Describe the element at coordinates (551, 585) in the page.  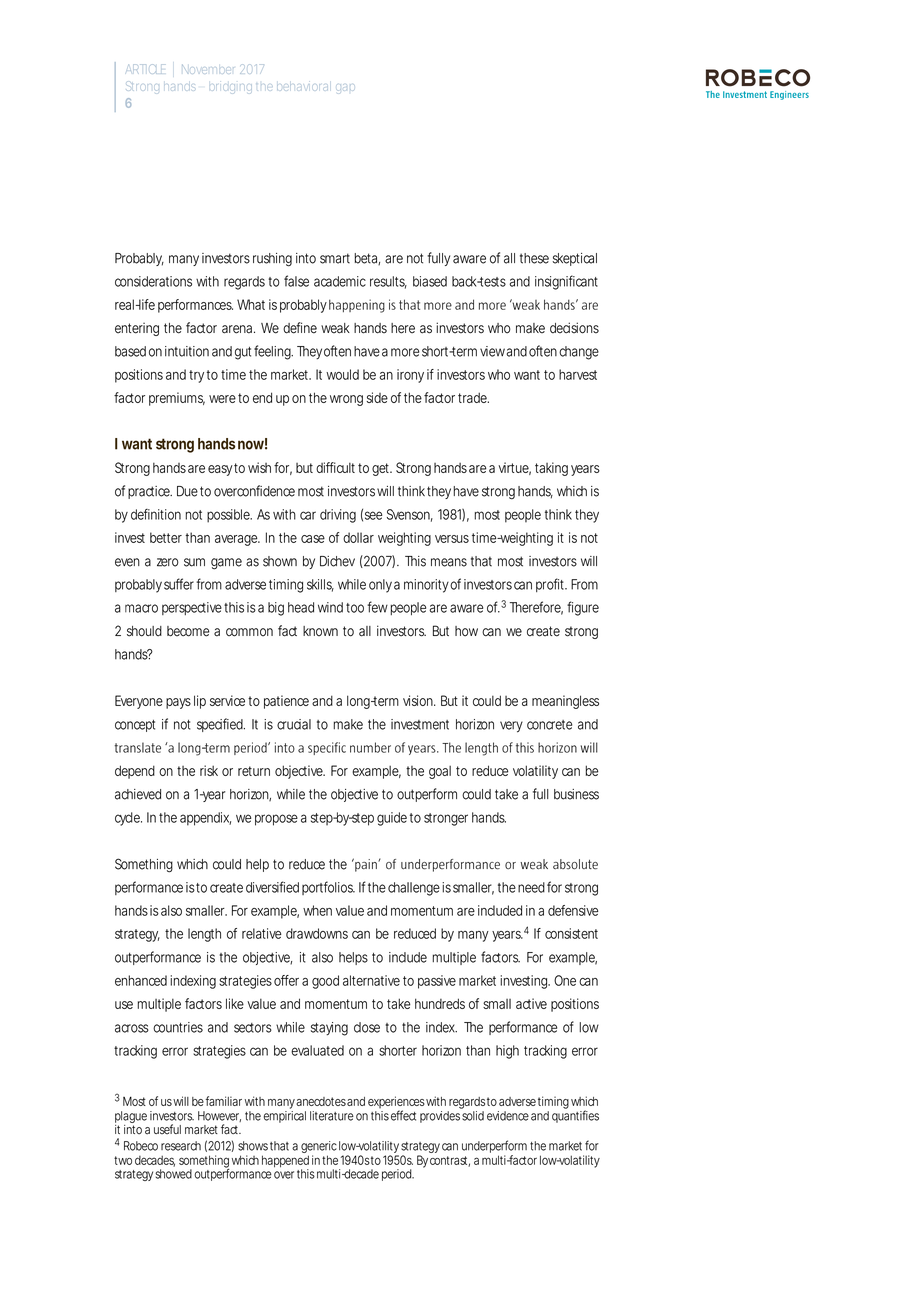
I see `profit` at that location.
